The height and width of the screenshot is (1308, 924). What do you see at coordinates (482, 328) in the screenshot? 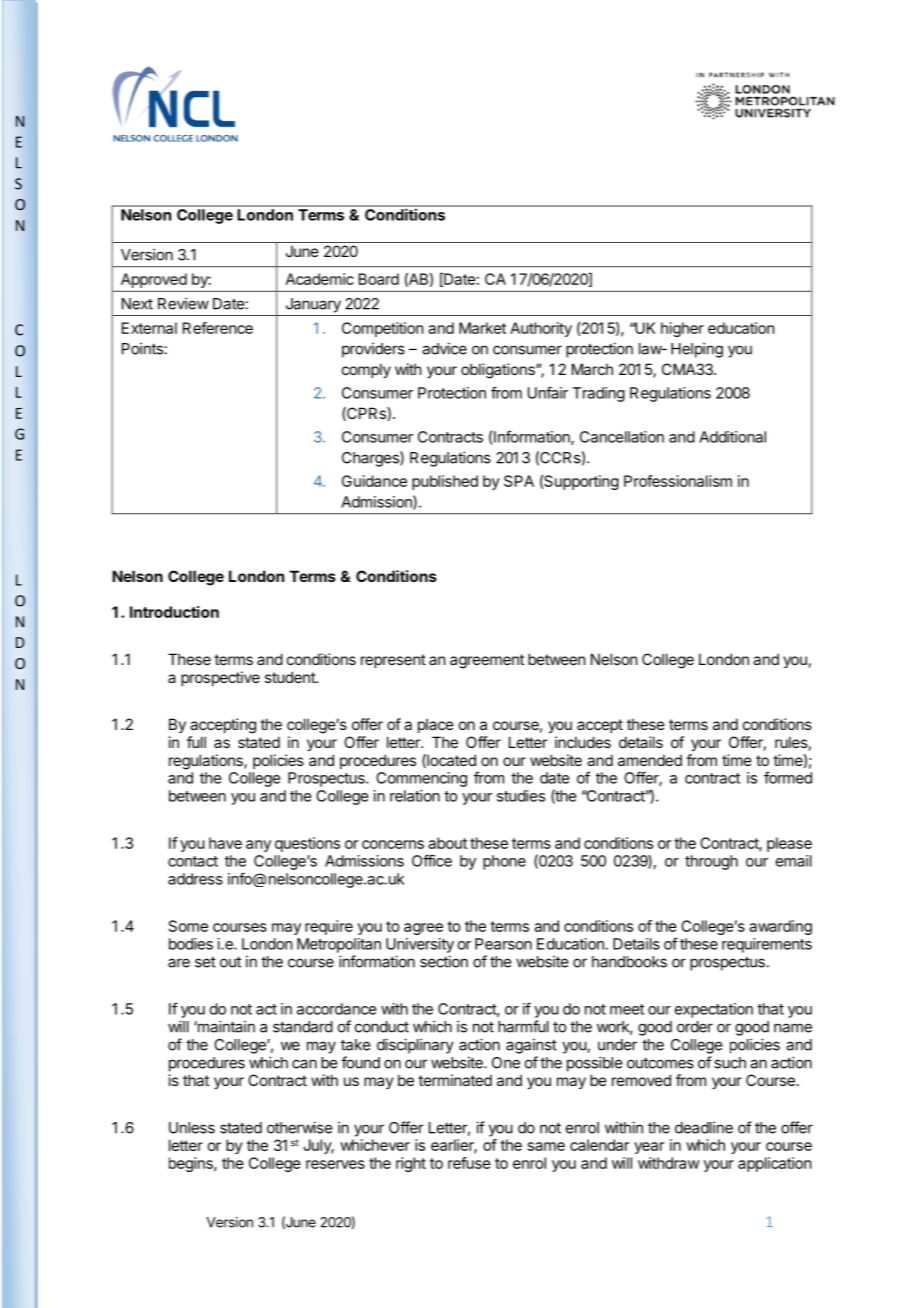
I see `Market` at bounding box center [482, 328].
